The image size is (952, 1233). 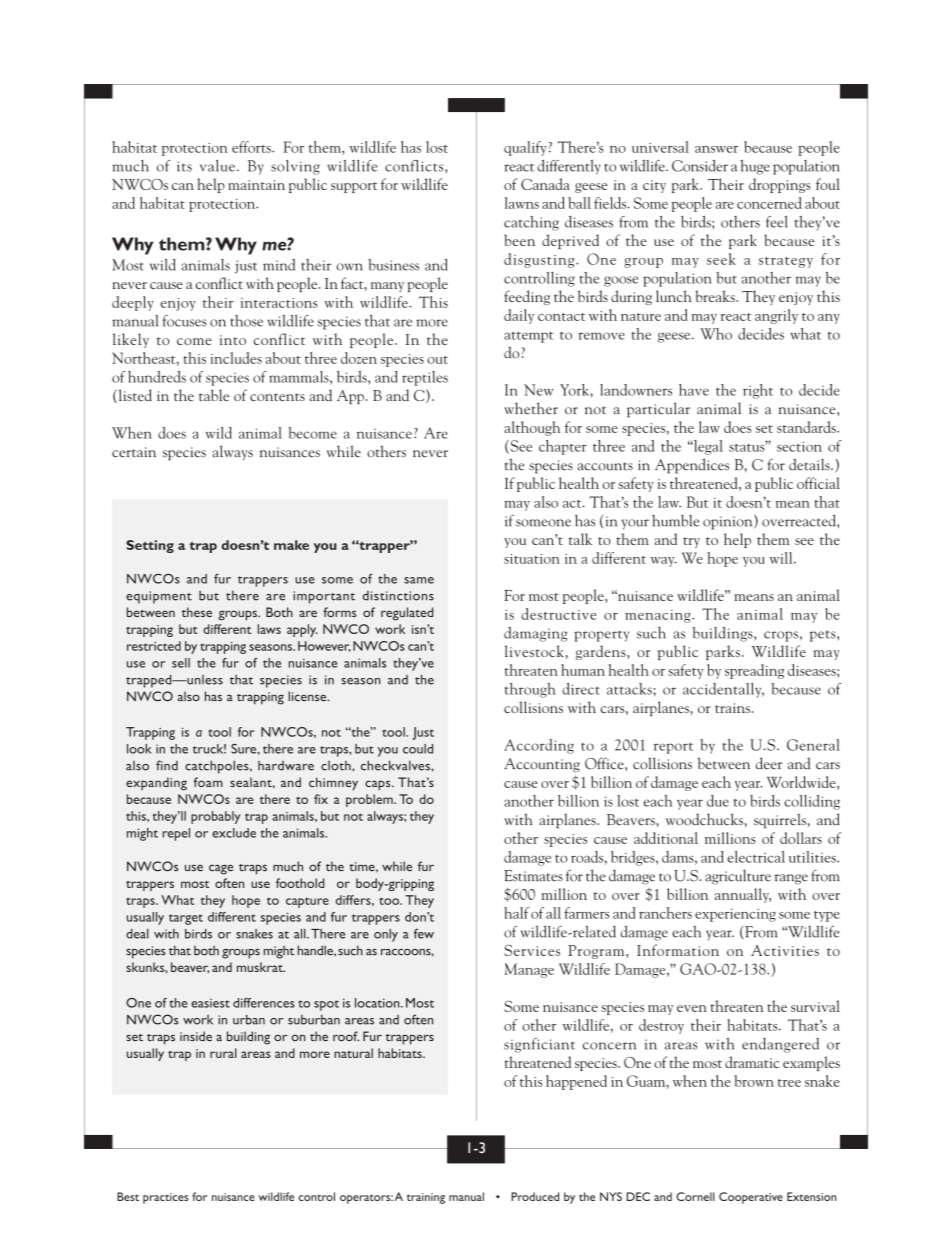 What do you see at coordinates (181, 663) in the document?
I see `sell` at bounding box center [181, 663].
